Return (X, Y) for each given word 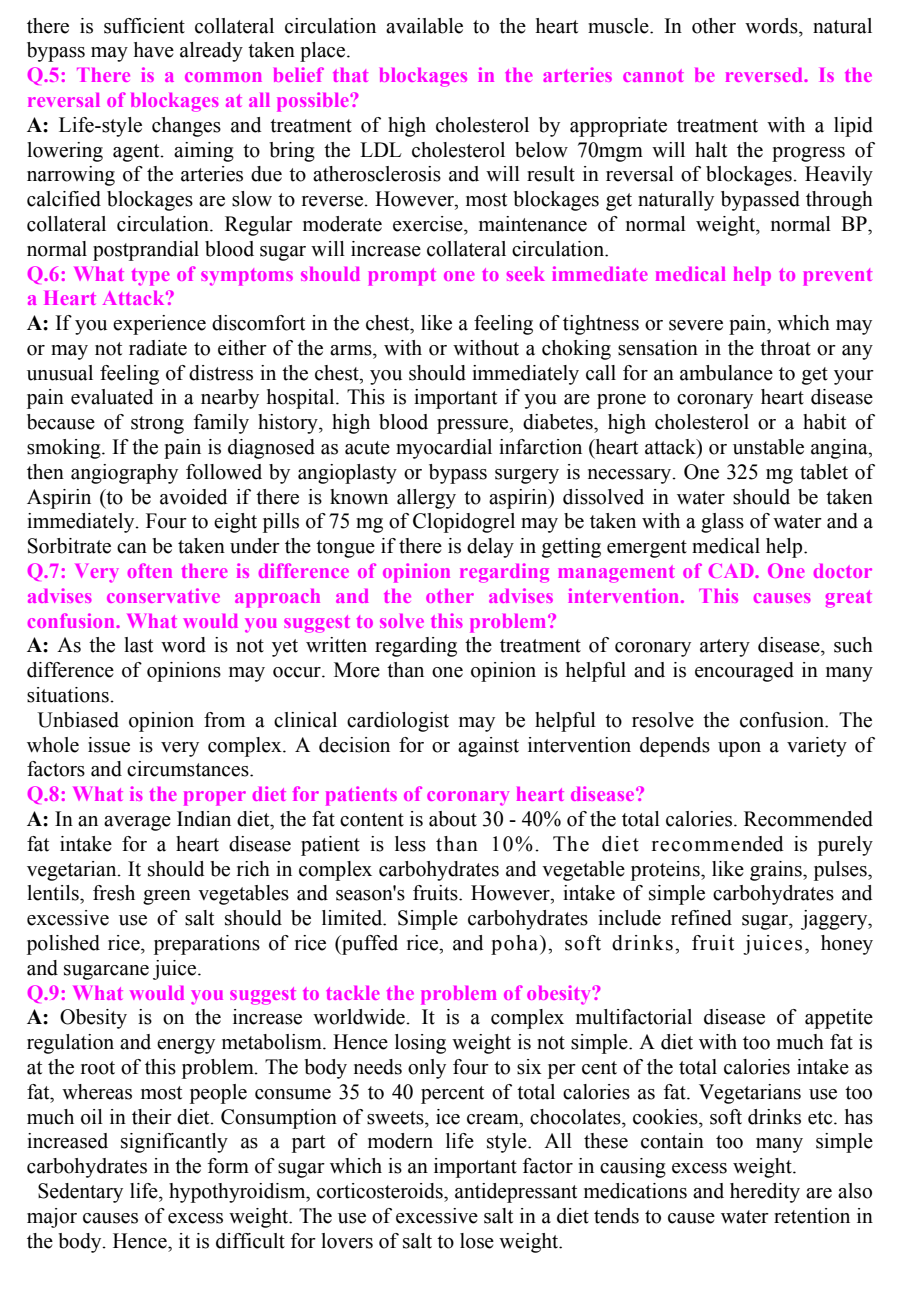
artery (725, 648)
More (357, 670)
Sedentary (80, 1193)
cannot (653, 75)
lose (477, 1241)
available (424, 26)
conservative (163, 595)
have (154, 50)
